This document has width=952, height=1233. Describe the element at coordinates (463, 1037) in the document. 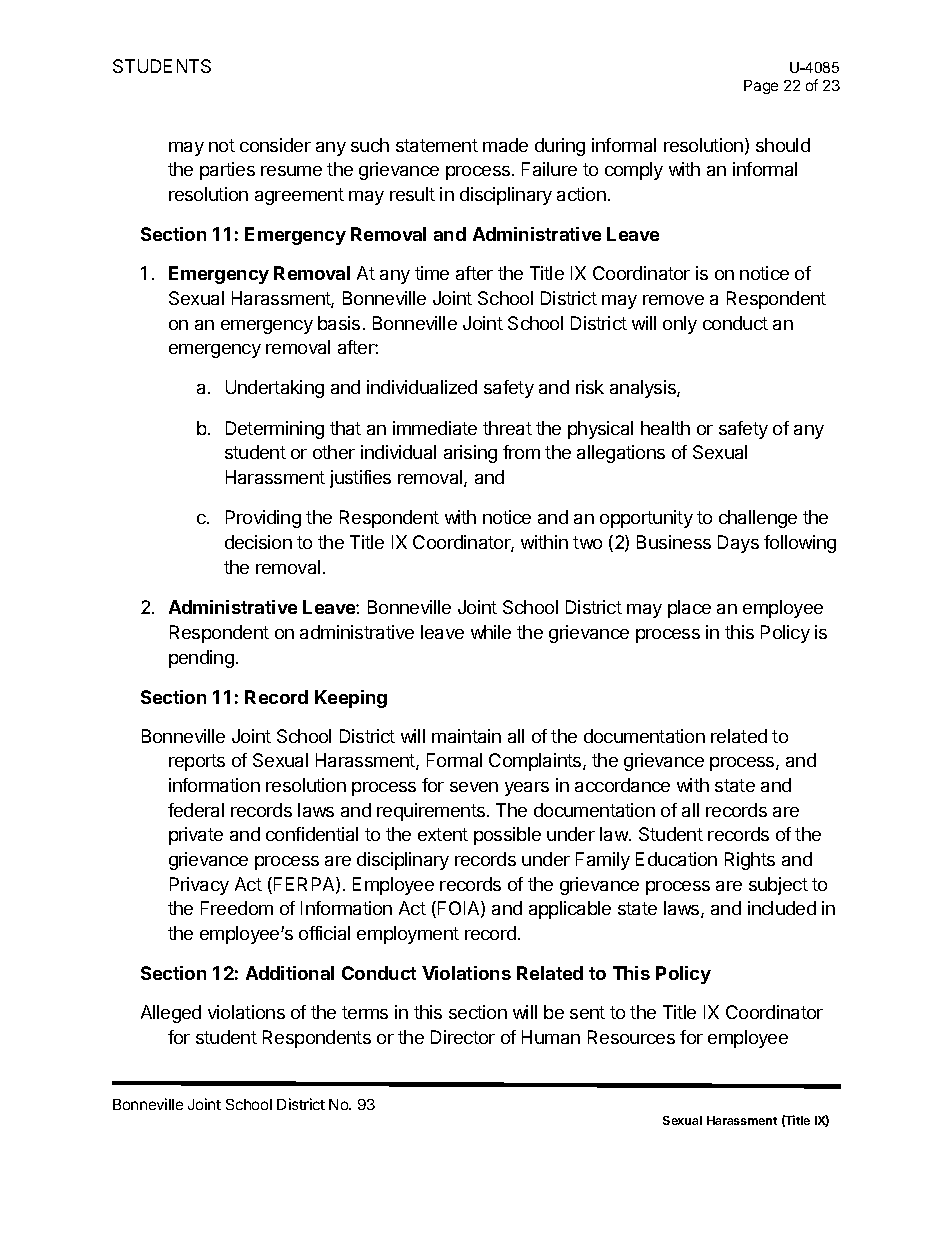

I see `Director` at that location.
